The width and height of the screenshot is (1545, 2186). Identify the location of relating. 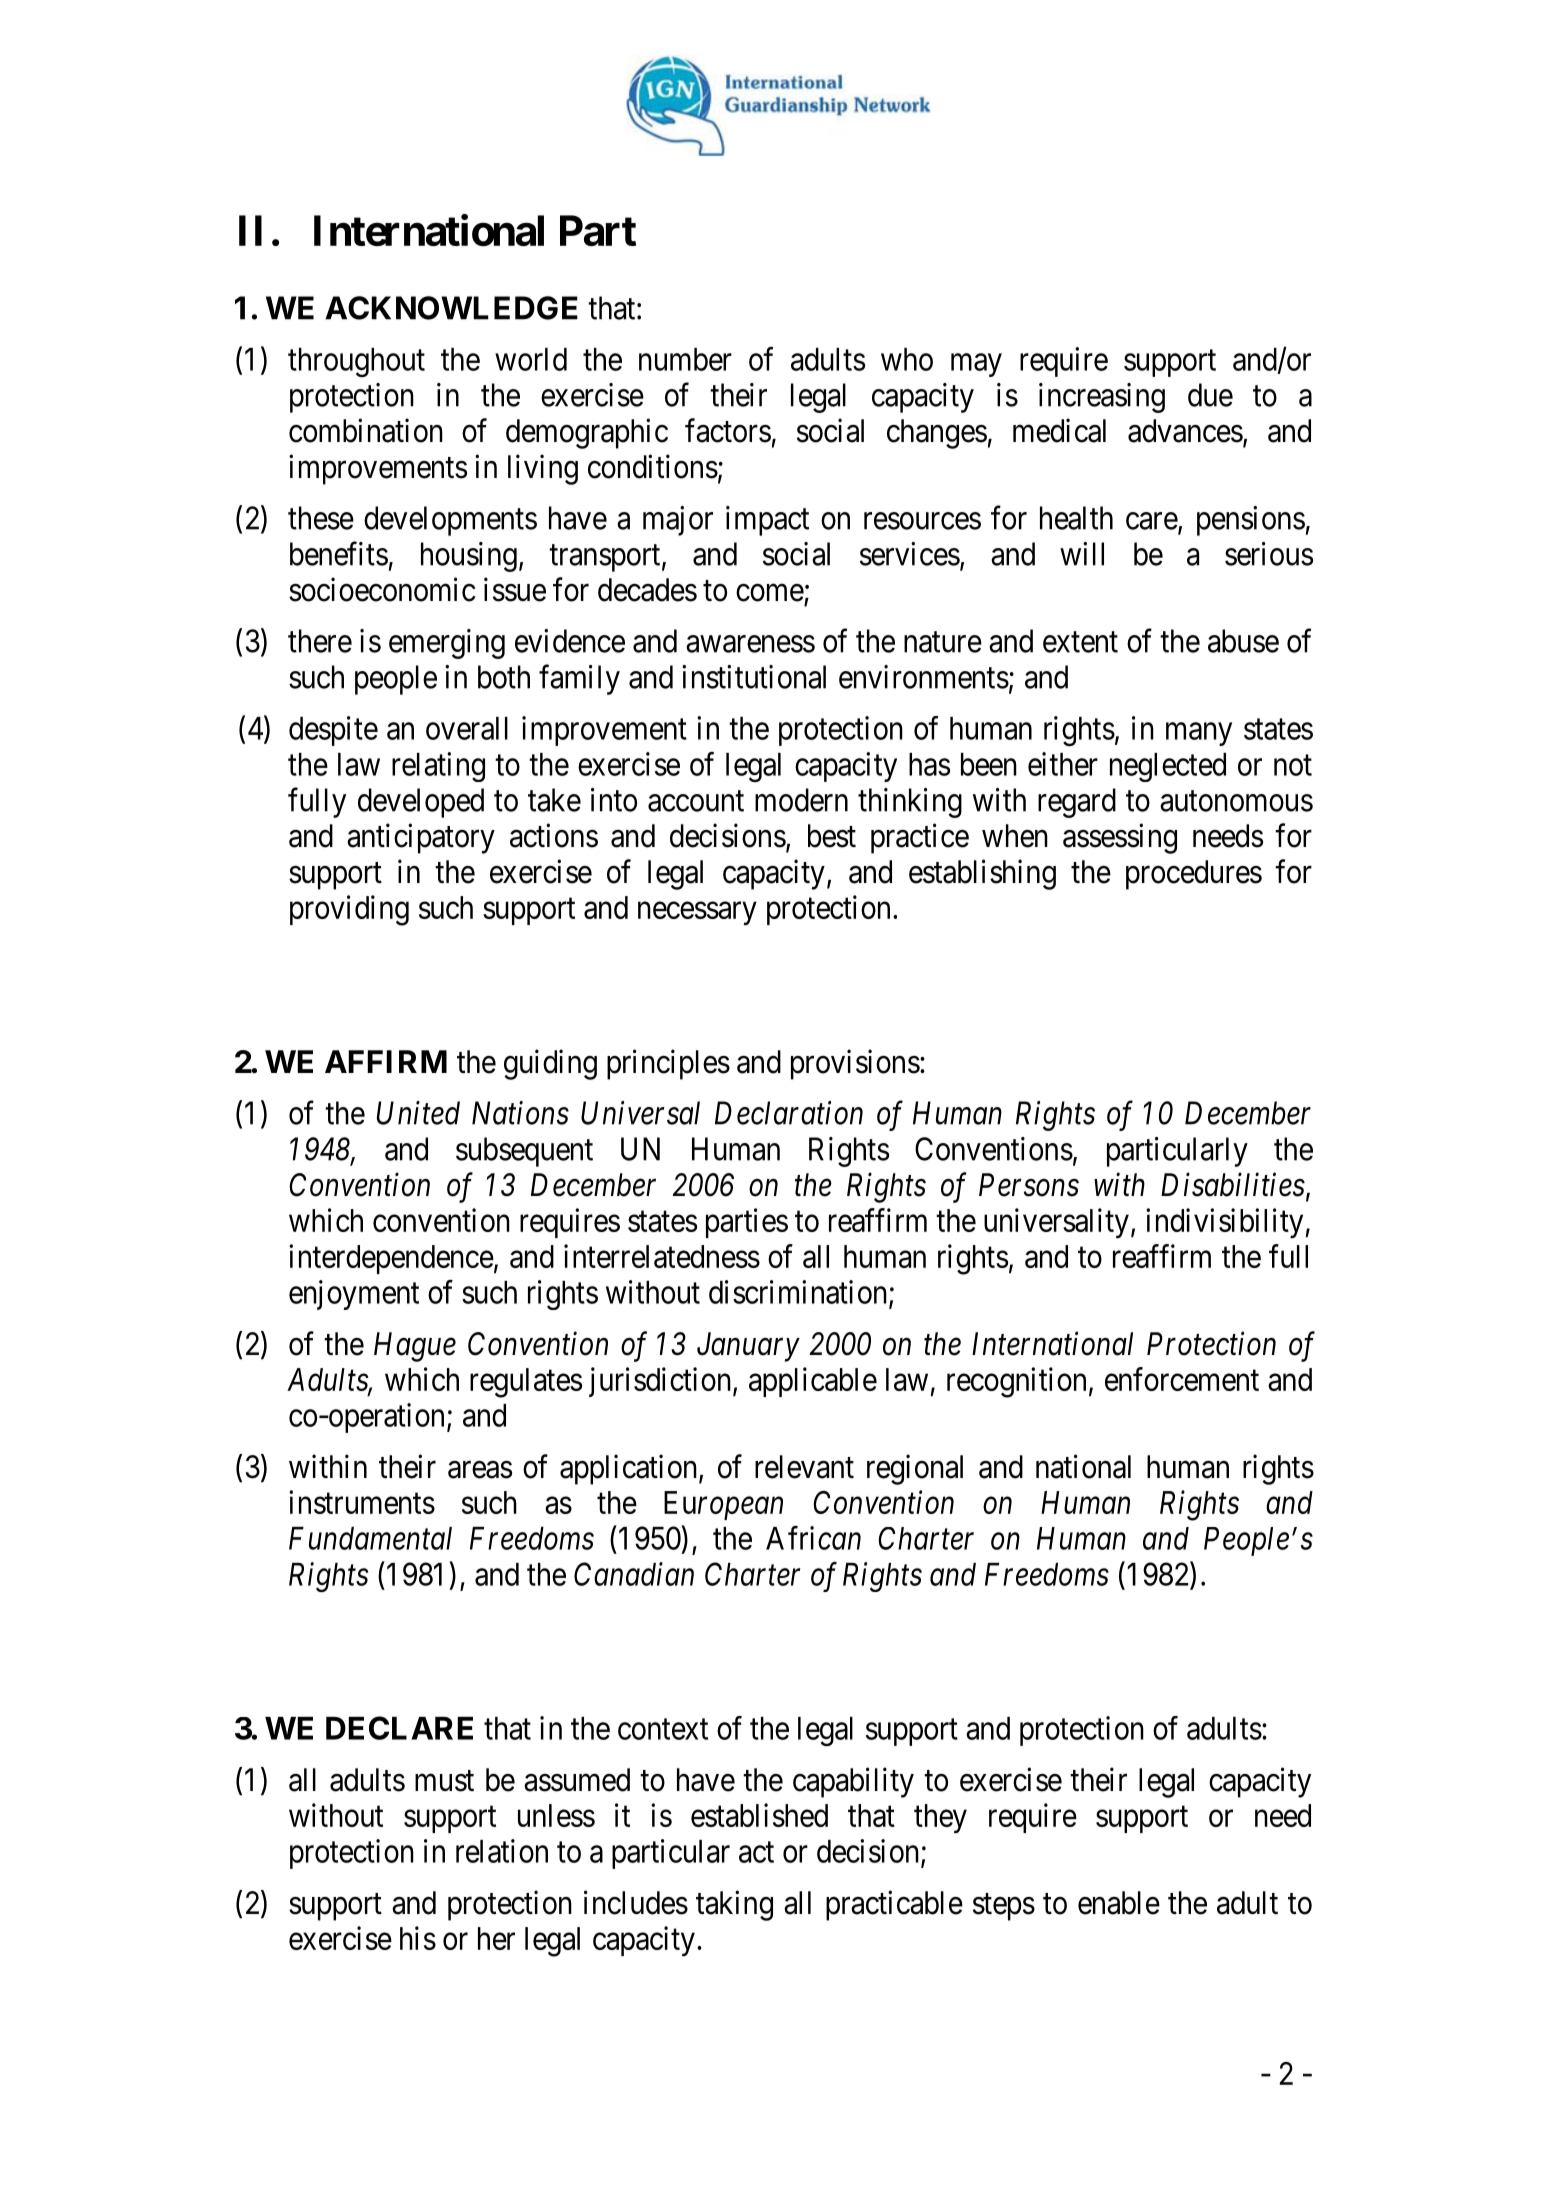
(438, 767).
